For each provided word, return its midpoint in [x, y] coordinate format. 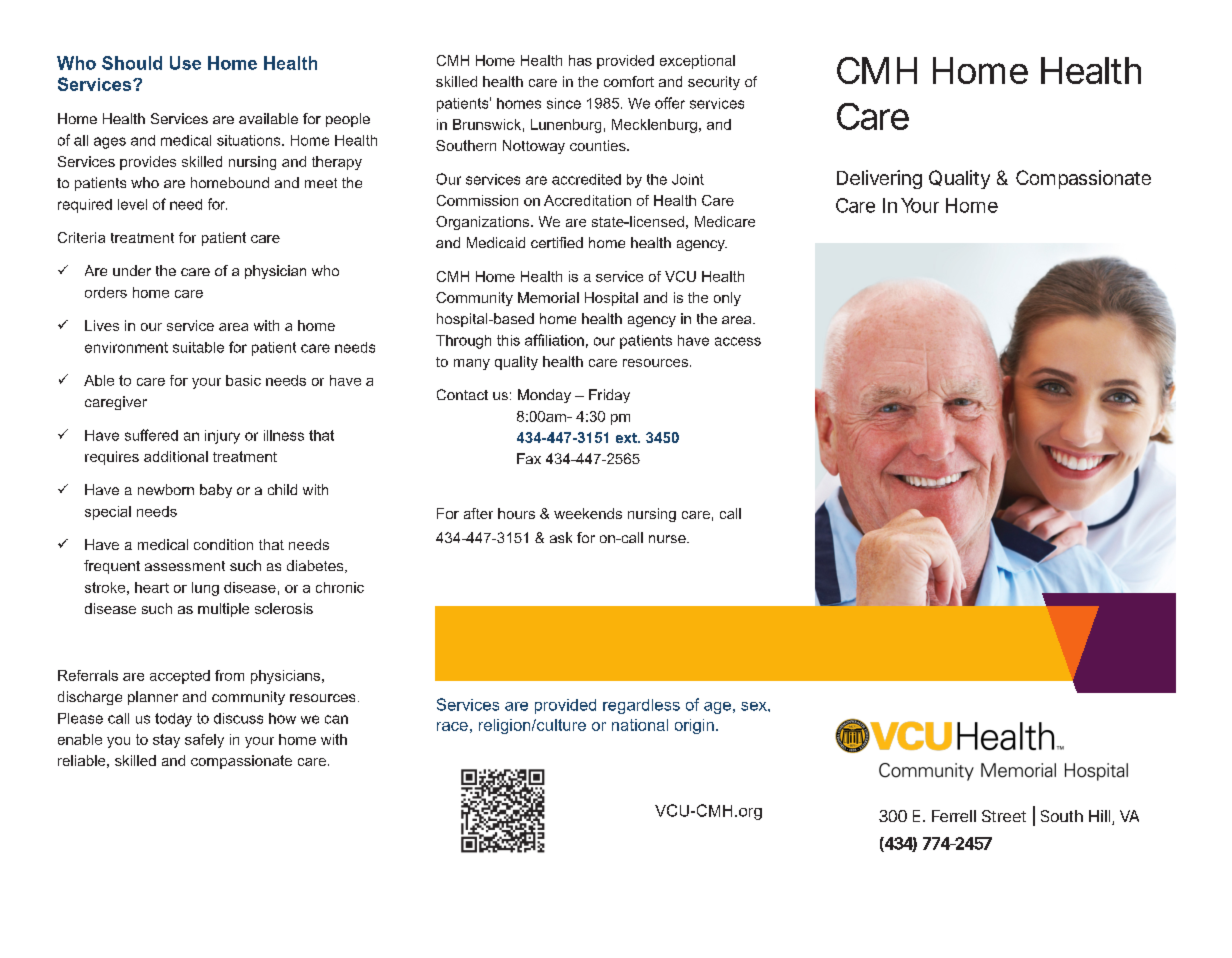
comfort [629, 81]
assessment [185, 566]
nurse [668, 539]
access [738, 341]
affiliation [554, 340]
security [714, 83]
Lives [102, 325]
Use [185, 63]
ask [561, 537]
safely [204, 741]
